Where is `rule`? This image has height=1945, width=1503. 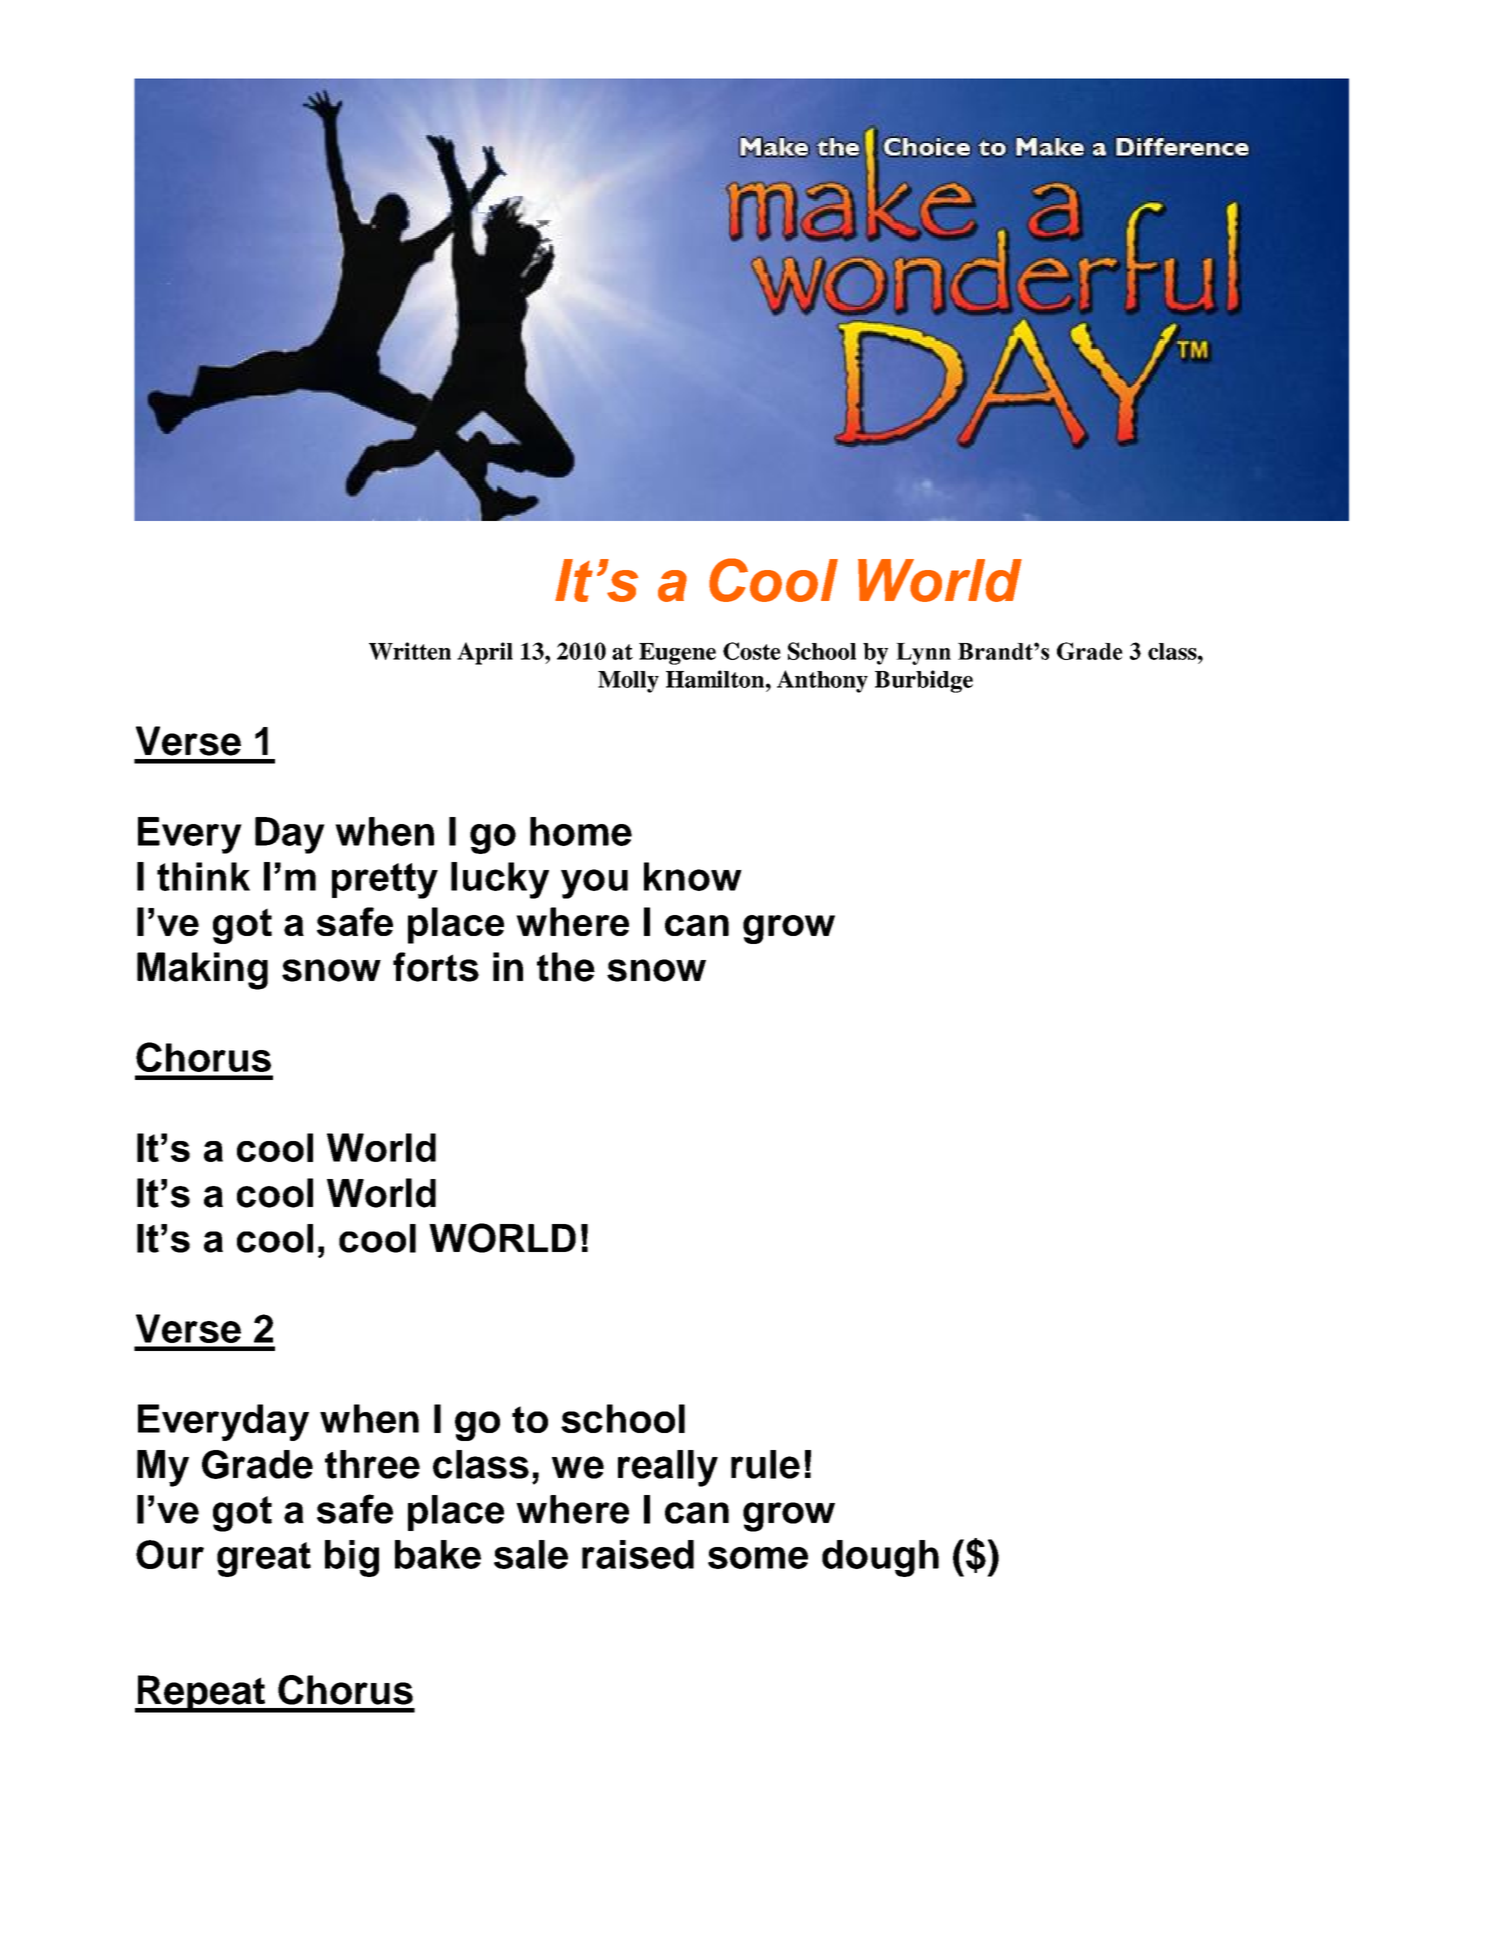
rule is located at coordinates (765, 1464).
